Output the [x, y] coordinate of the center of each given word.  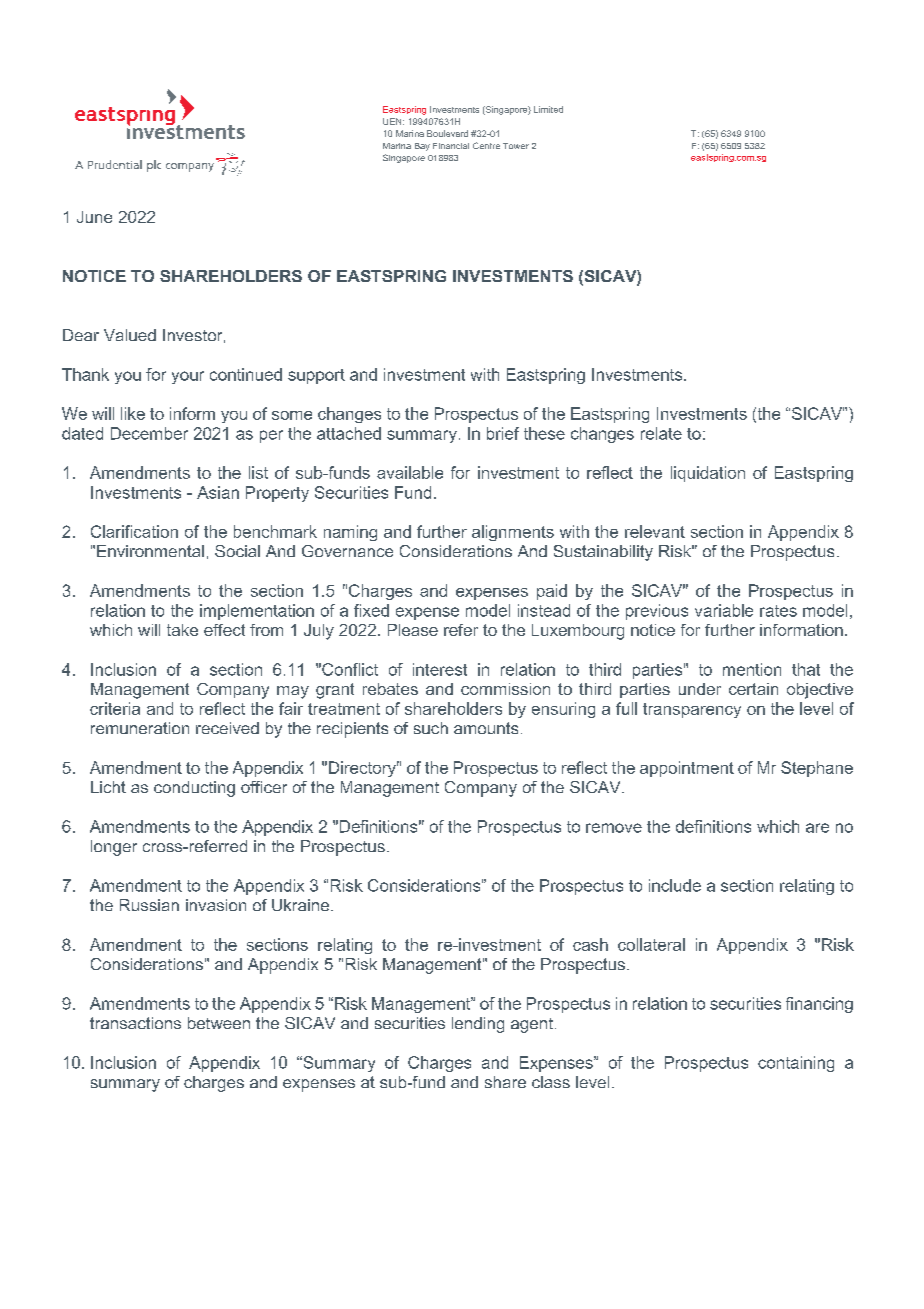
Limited [548, 109]
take [182, 630]
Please [413, 630]
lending [478, 1025]
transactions [135, 1023]
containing [796, 1064]
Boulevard [447, 133]
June [94, 217]
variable [724, 610]
